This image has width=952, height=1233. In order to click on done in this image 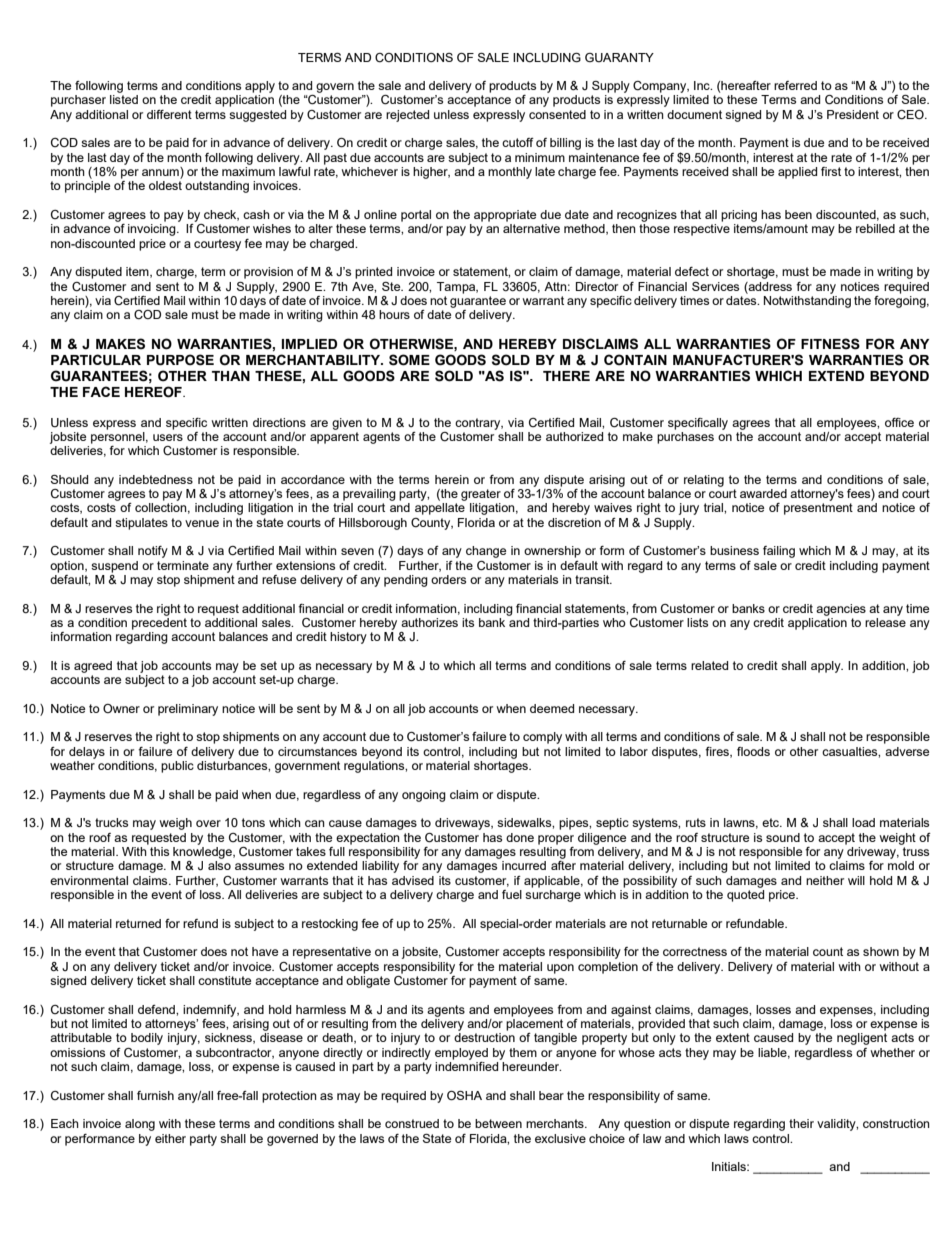, I will do `click(520, 837)`.
